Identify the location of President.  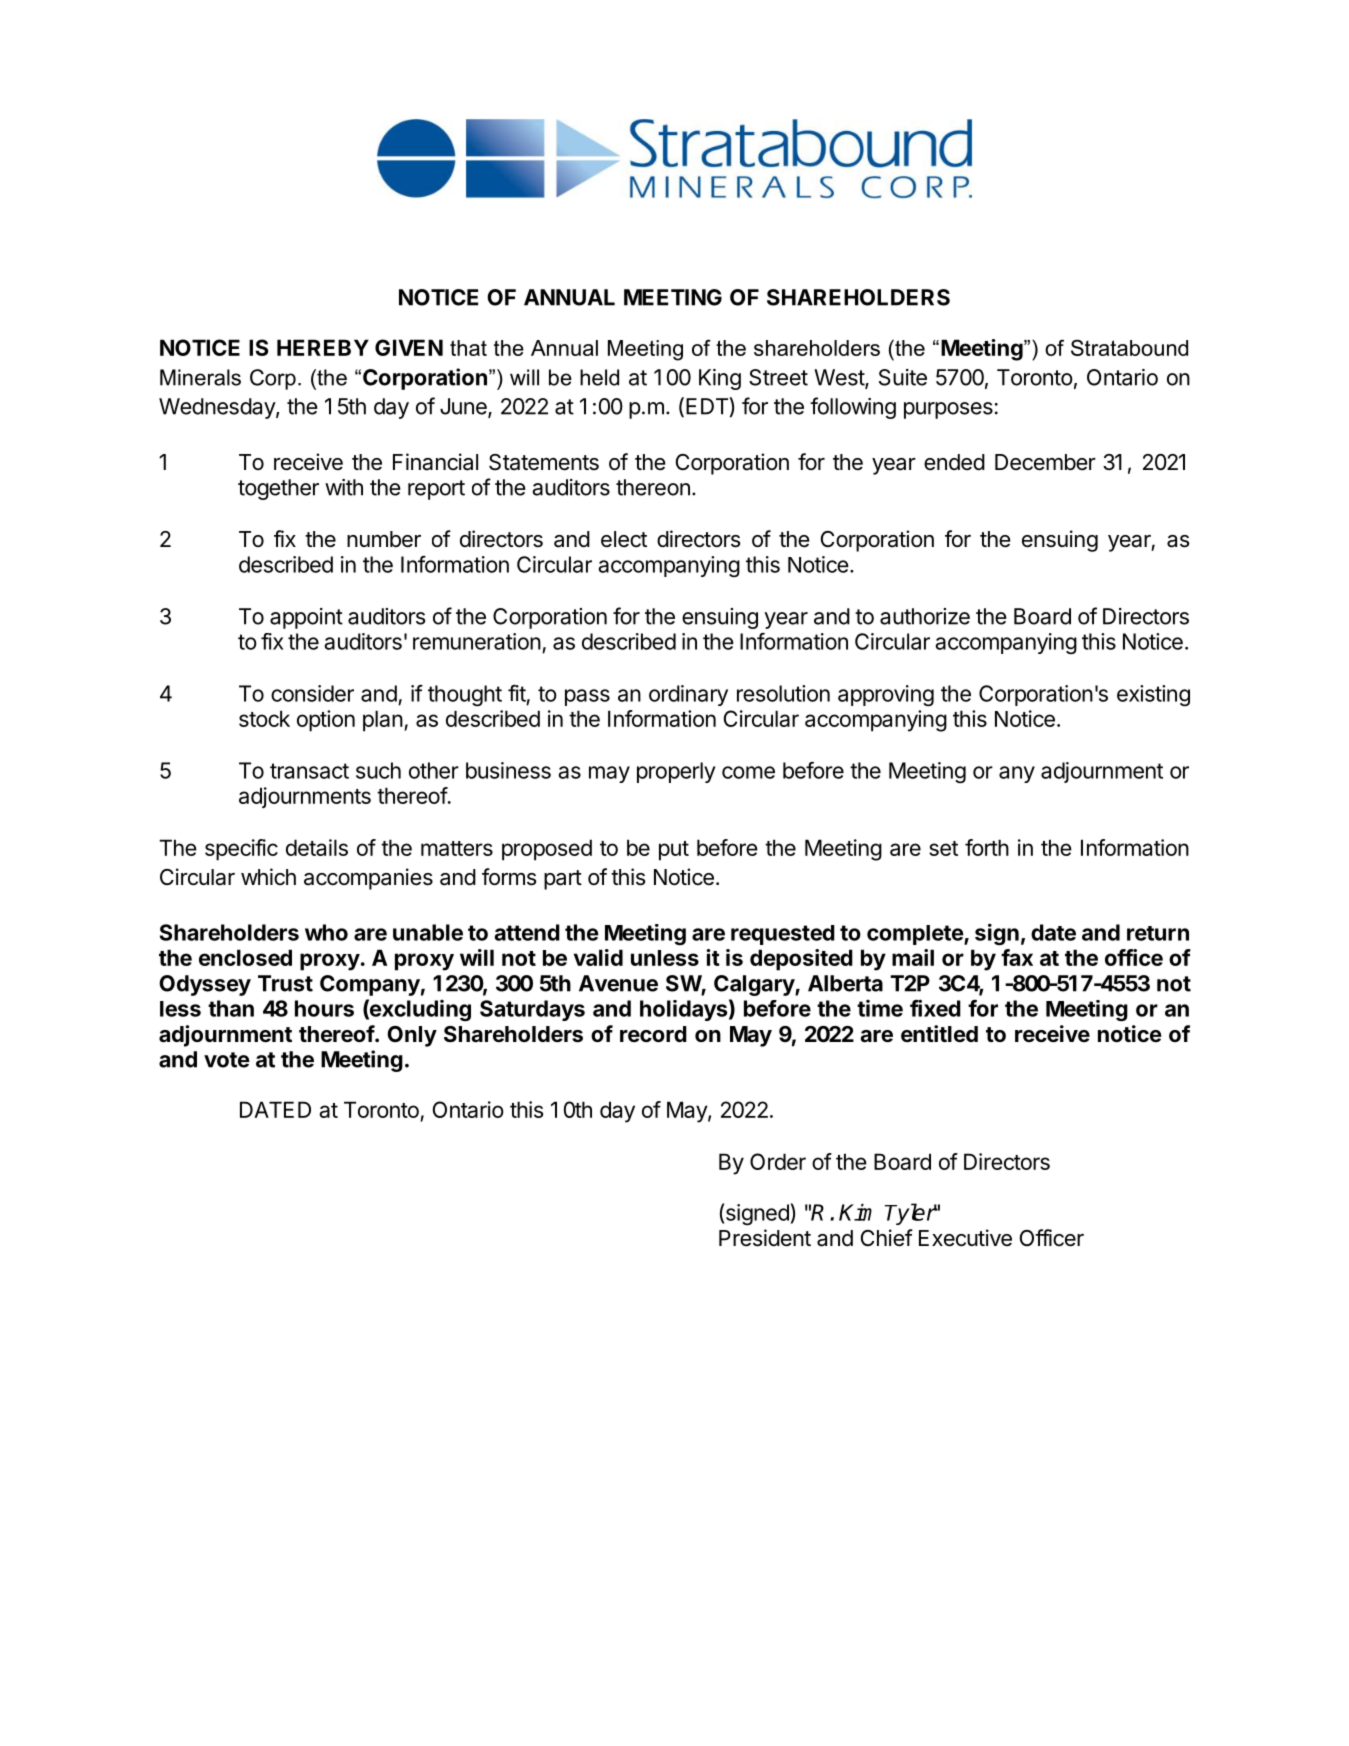
(765, 1238).
